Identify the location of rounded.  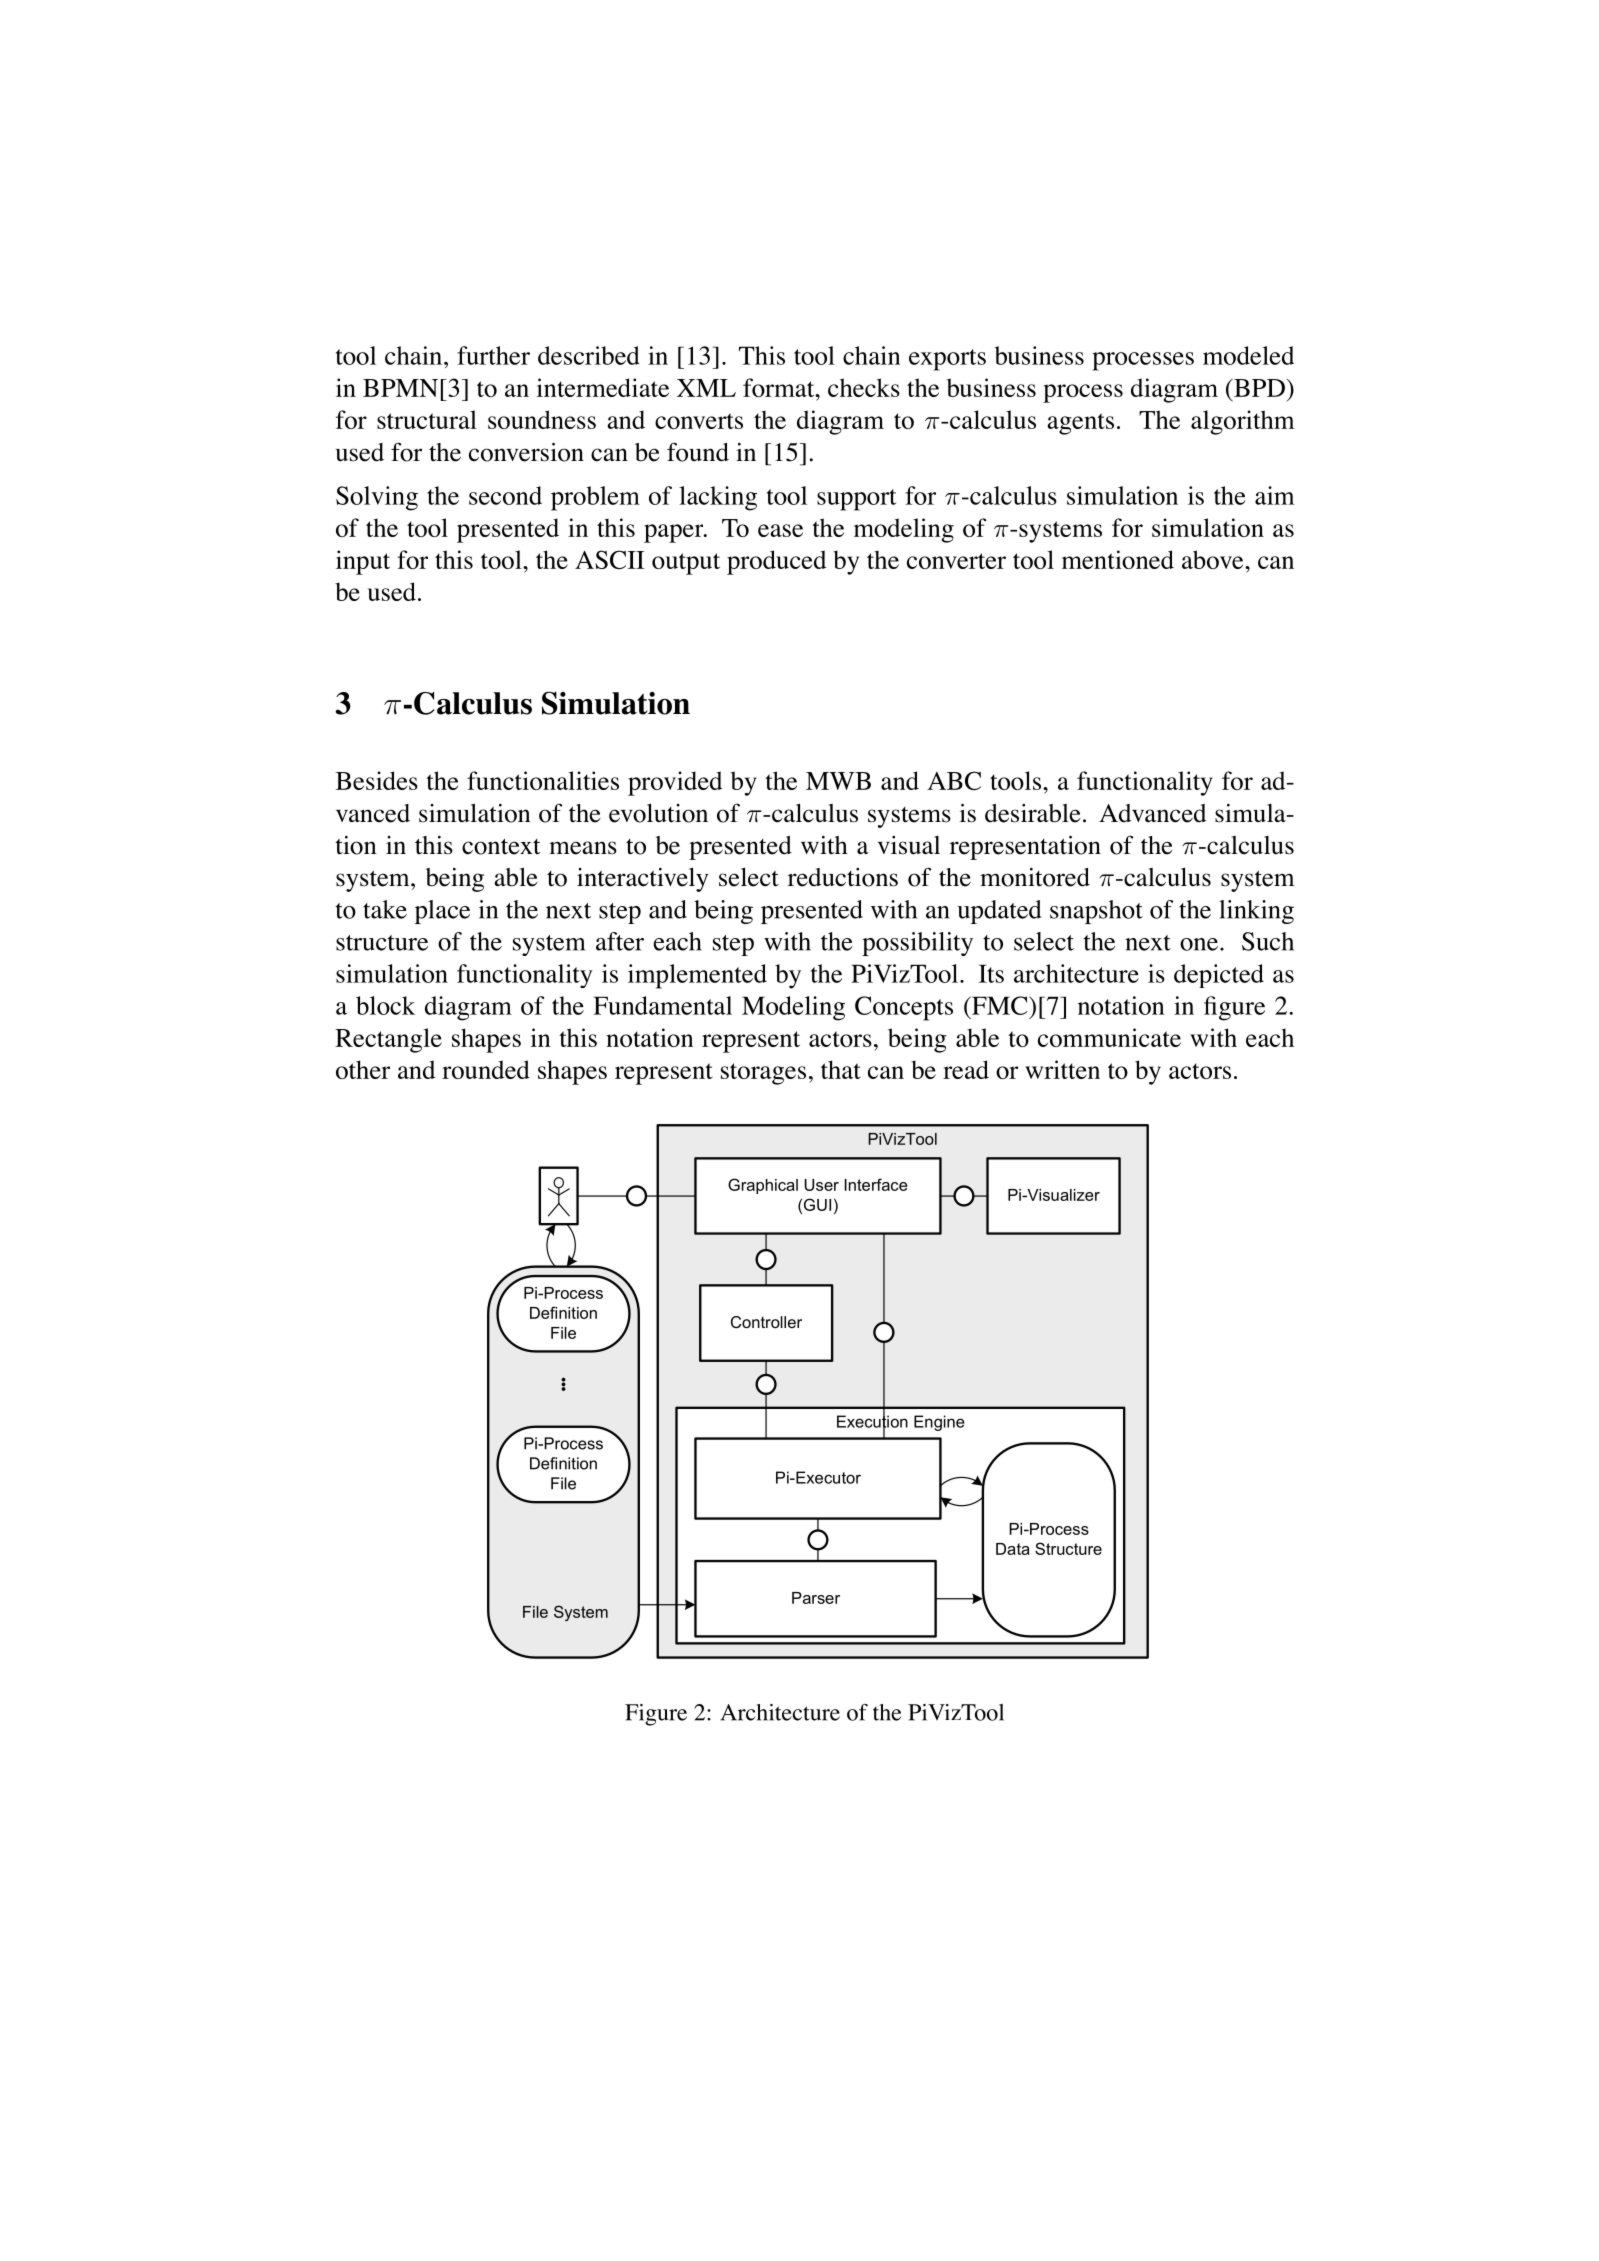
(486, 1069).
